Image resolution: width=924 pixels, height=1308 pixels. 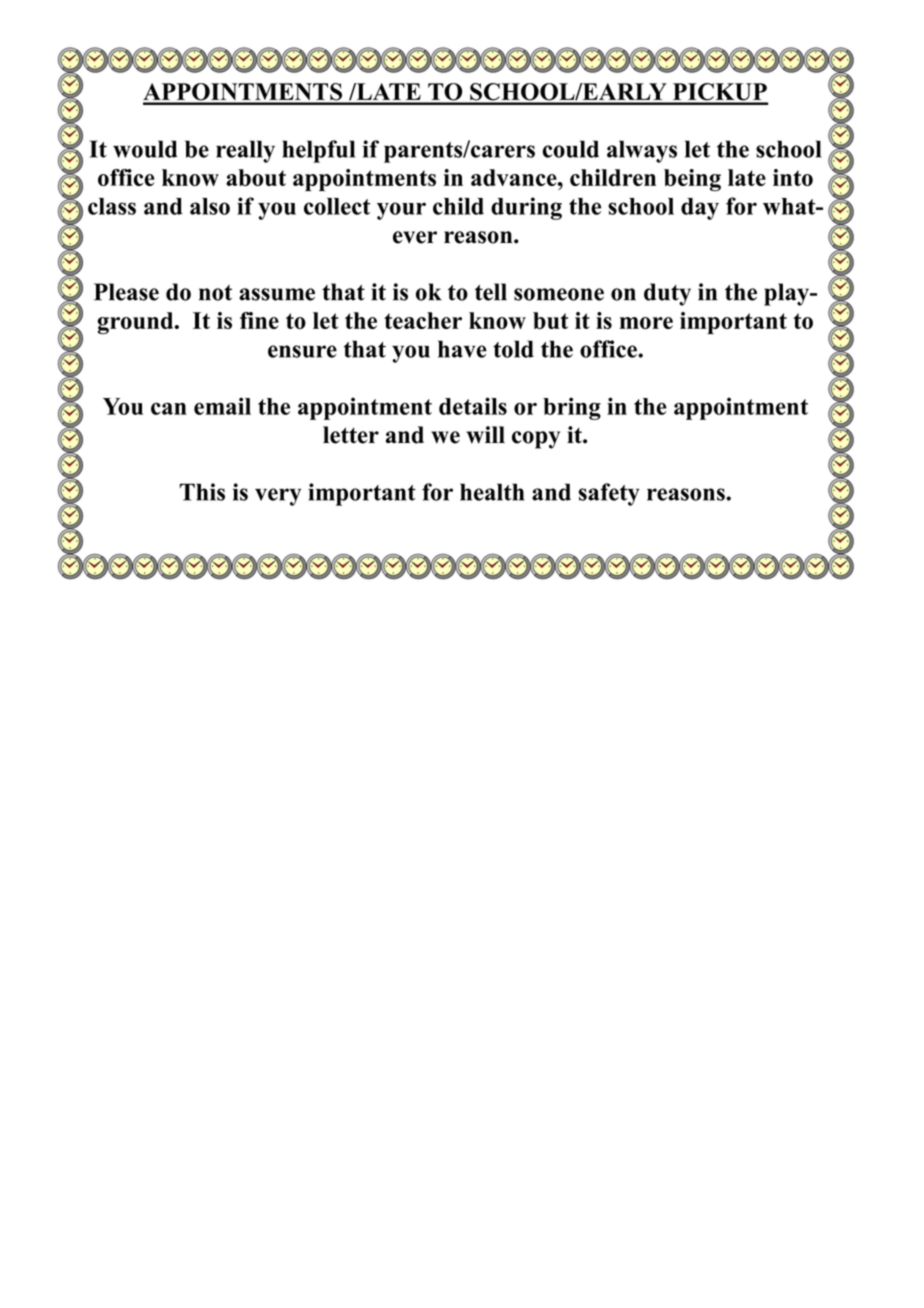 I want to click on teacher, so click(x=423, y=320).
